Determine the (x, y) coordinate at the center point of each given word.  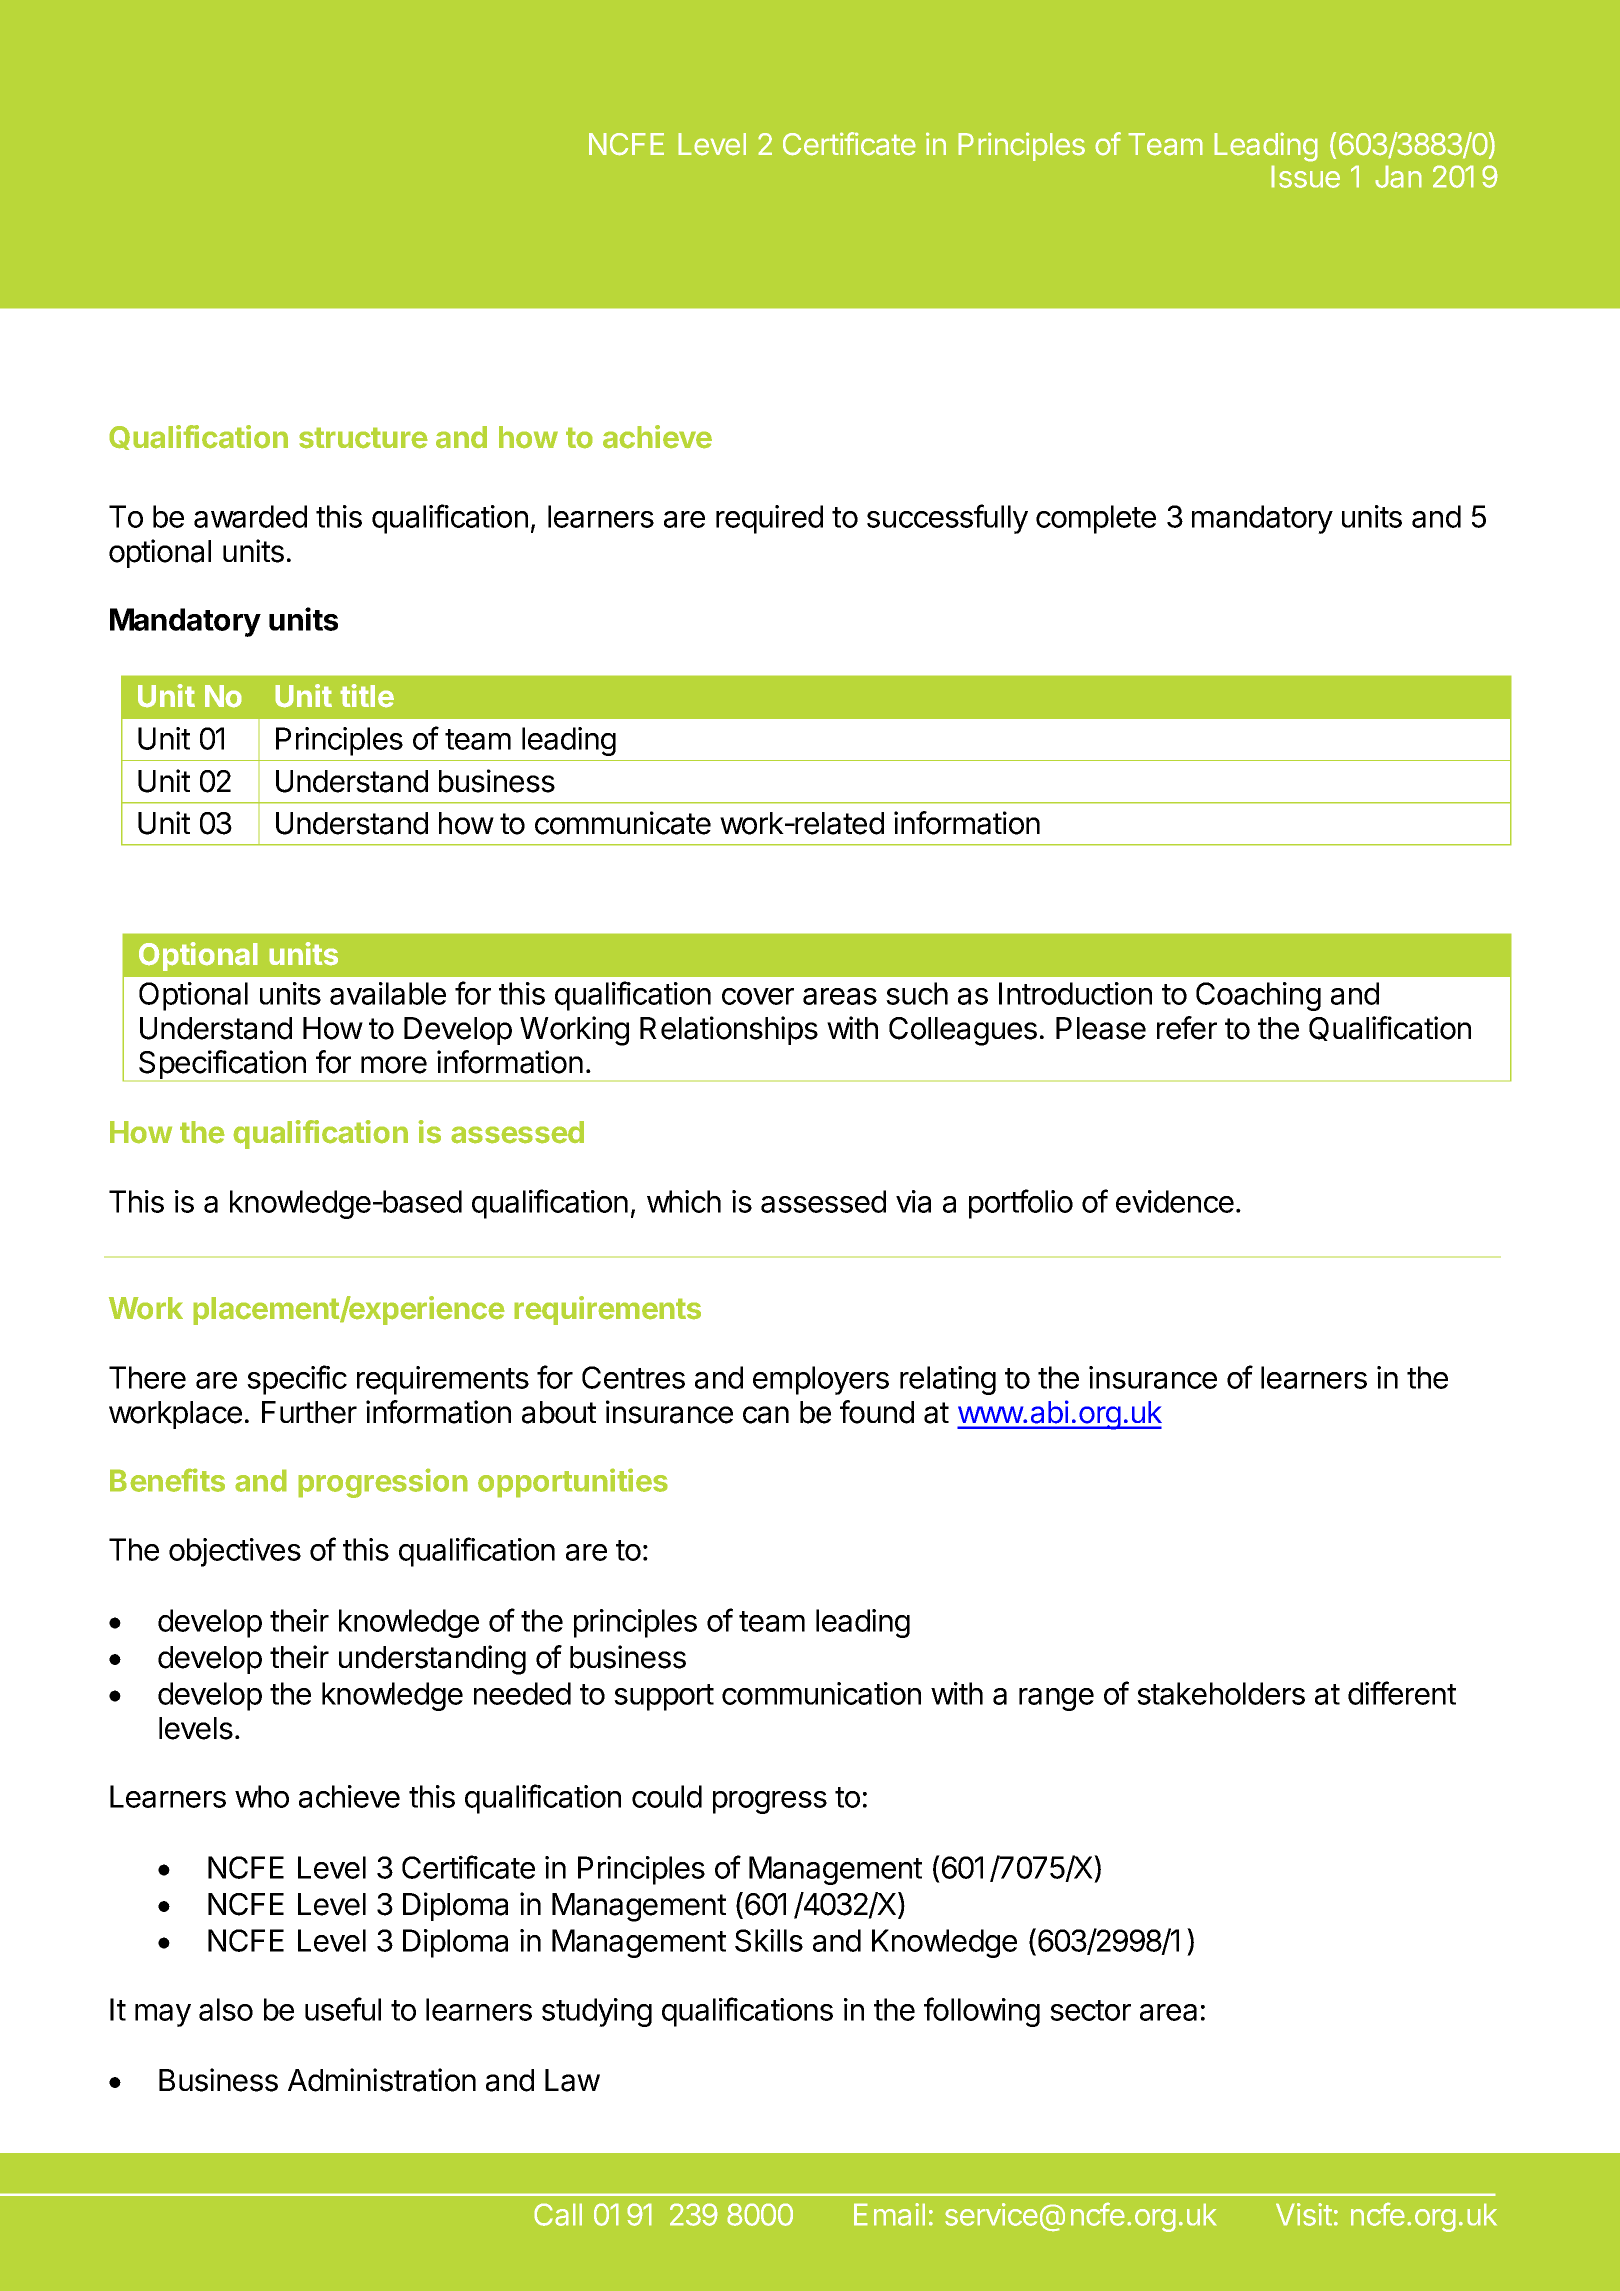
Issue (1305, 176)
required (769, 519)
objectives (235, 1552)
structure (363, 438)
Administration (382, 2080)
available (388, 993)
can (766, 1415)
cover (758, 996)
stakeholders (1221, 1693)
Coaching (1258, 996)
